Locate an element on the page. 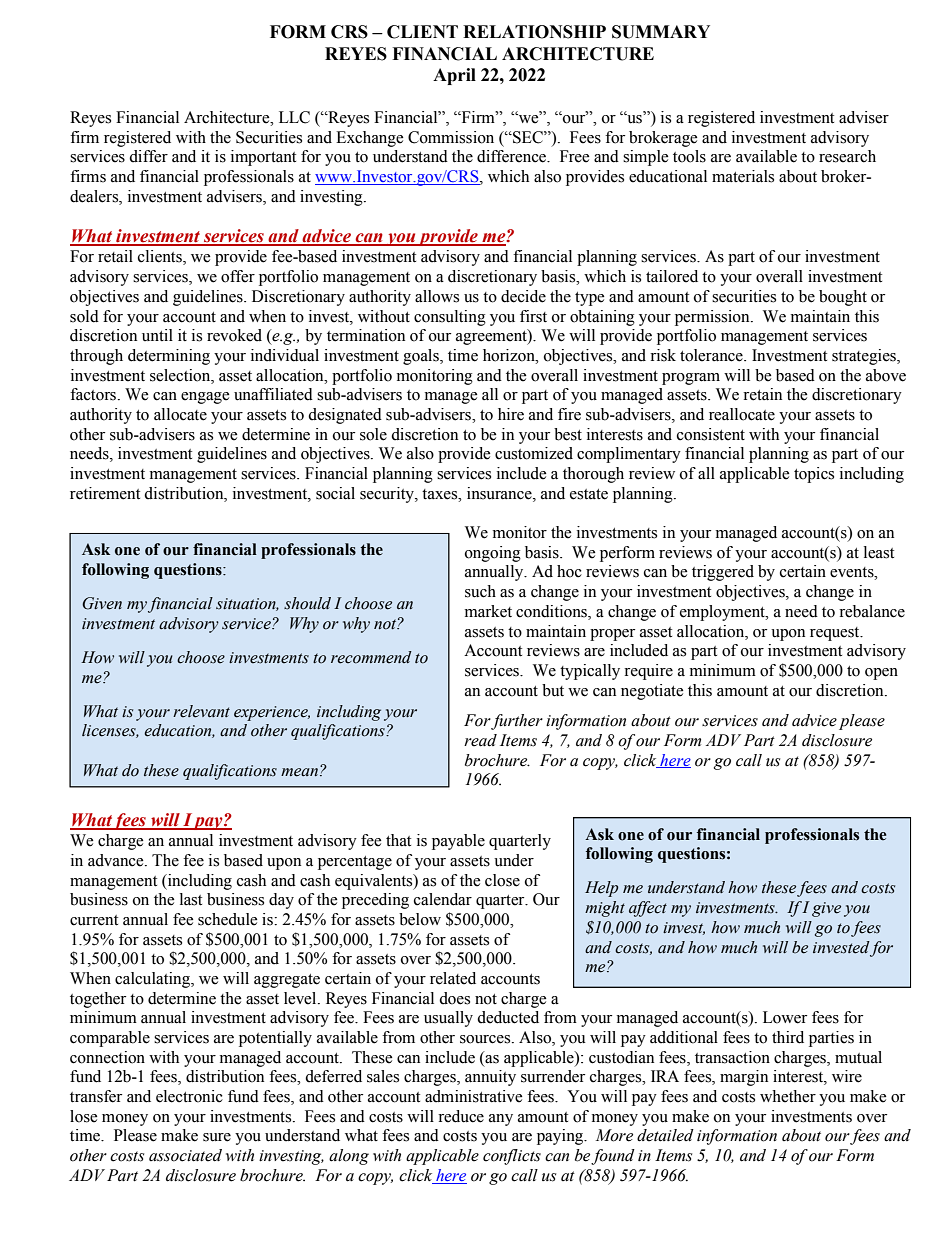 Image resolution: width=952 pixels, height=1233 pixels. relevant is located at coordinates (201, 711).
